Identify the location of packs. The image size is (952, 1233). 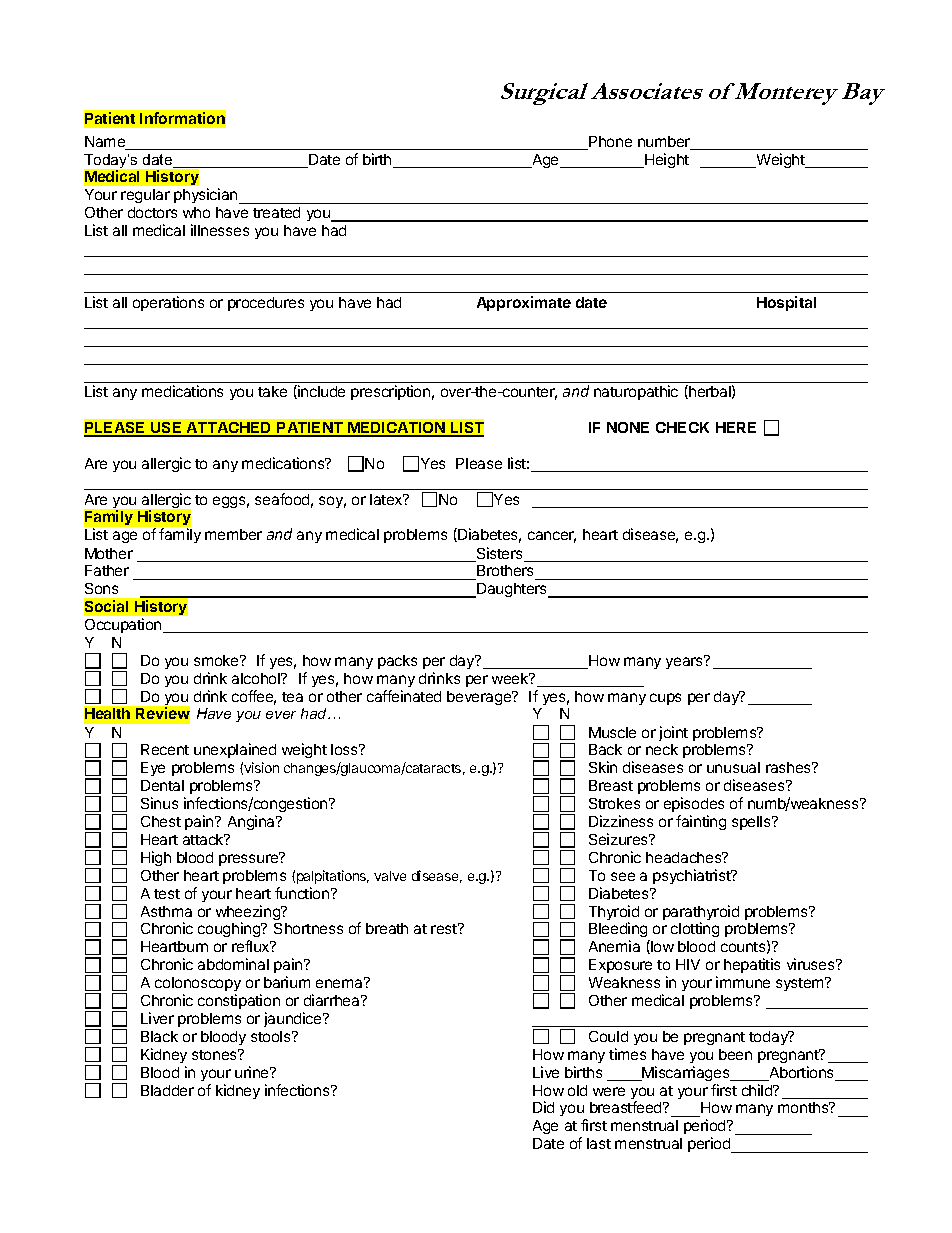
(397, 662).
